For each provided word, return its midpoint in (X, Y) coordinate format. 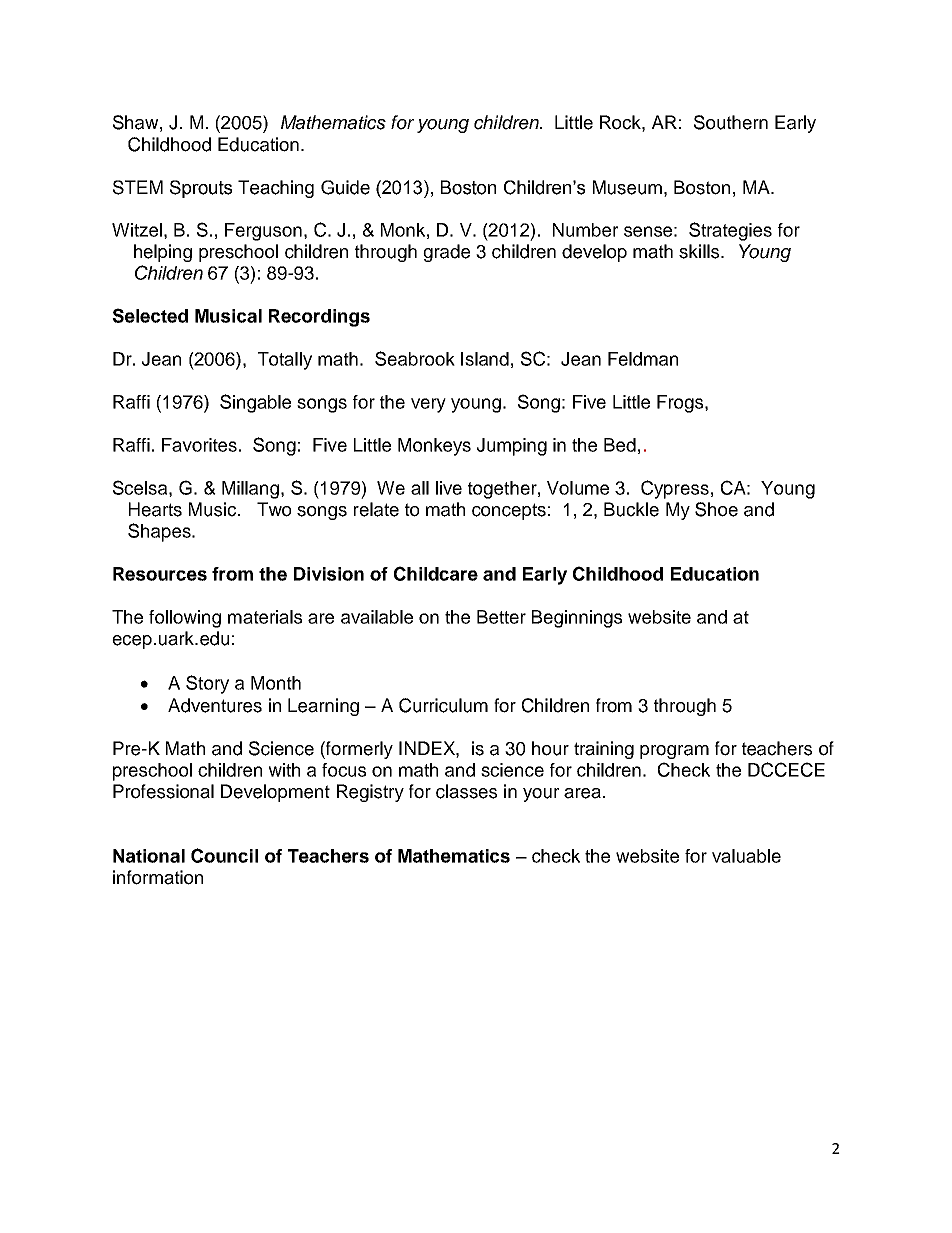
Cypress (675, 489)
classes (466, 791)
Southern (731, 122)
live (449, 488)
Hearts (155, 509)
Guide (345, 187)
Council (224, 855)
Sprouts (201, 189)
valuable (746, 856)
